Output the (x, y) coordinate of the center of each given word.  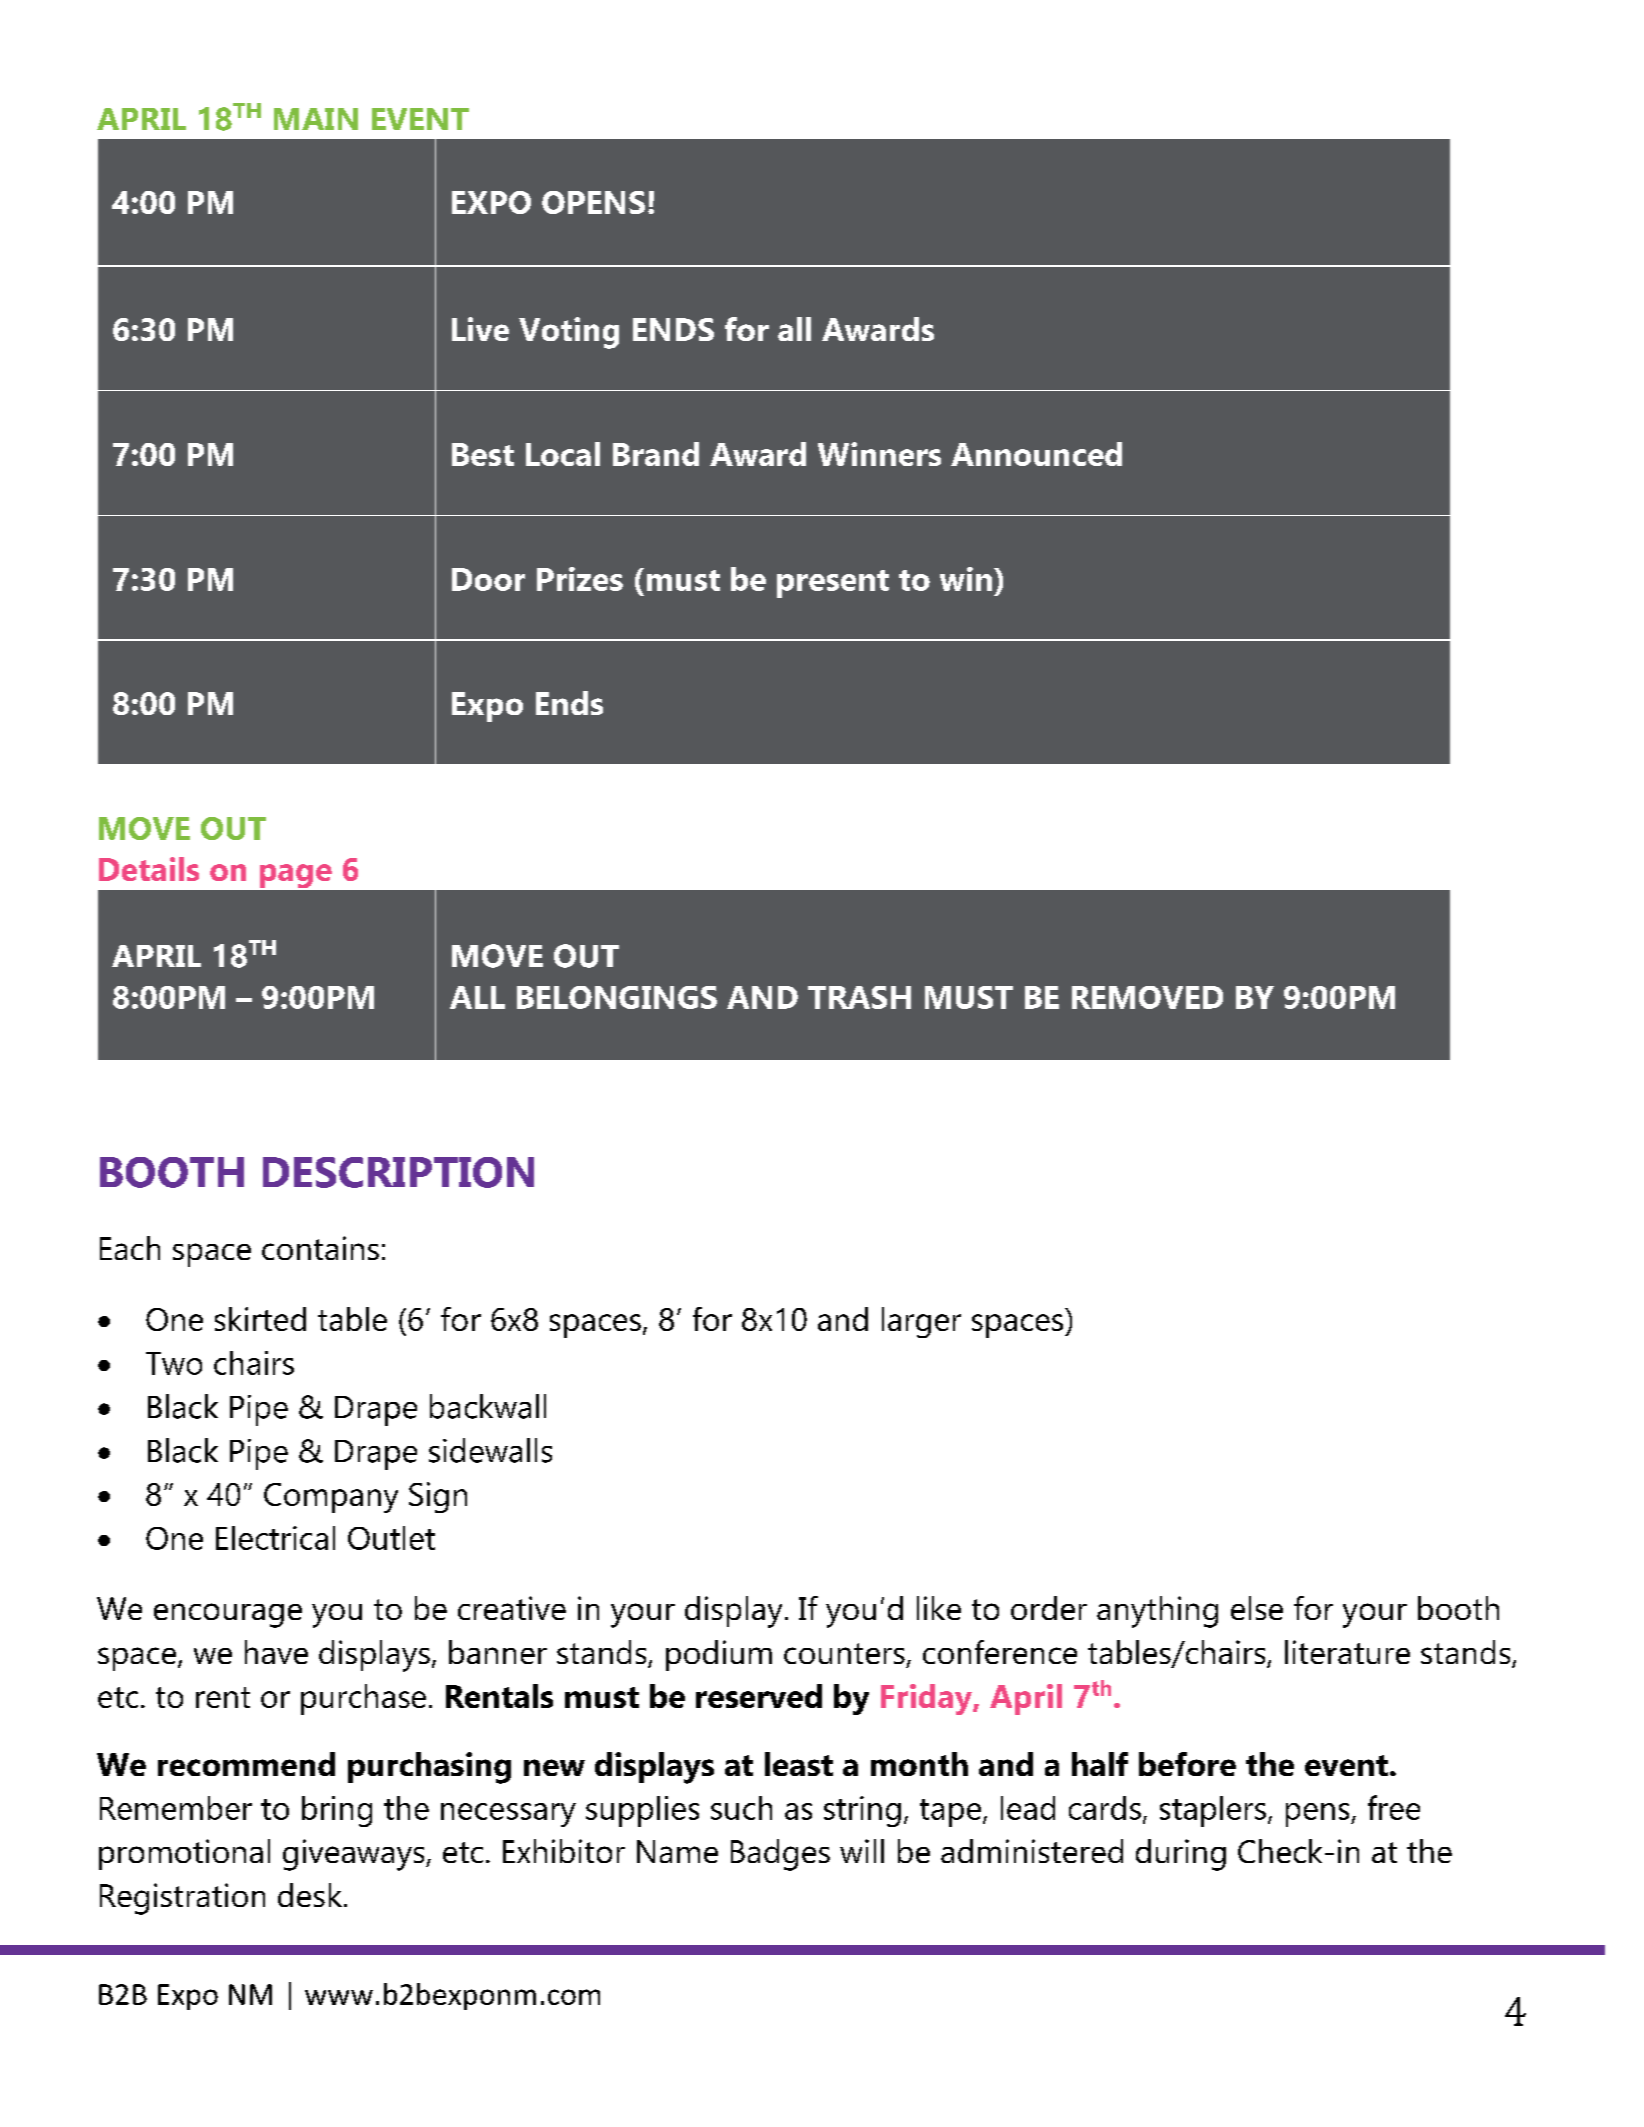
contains (320, 1248)
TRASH (859, 997)
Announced (1036, 454)
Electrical (275, 1538)
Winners (879, 454)
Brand (656, 454)
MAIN (316, 119)
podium (719, 1655)
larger (921, 1322)
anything (1157, 1612)
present (833, 584)
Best (483, 454)
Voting (569, 333)
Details (149, 869)
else (1257, 1608)
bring (337, 1811)
